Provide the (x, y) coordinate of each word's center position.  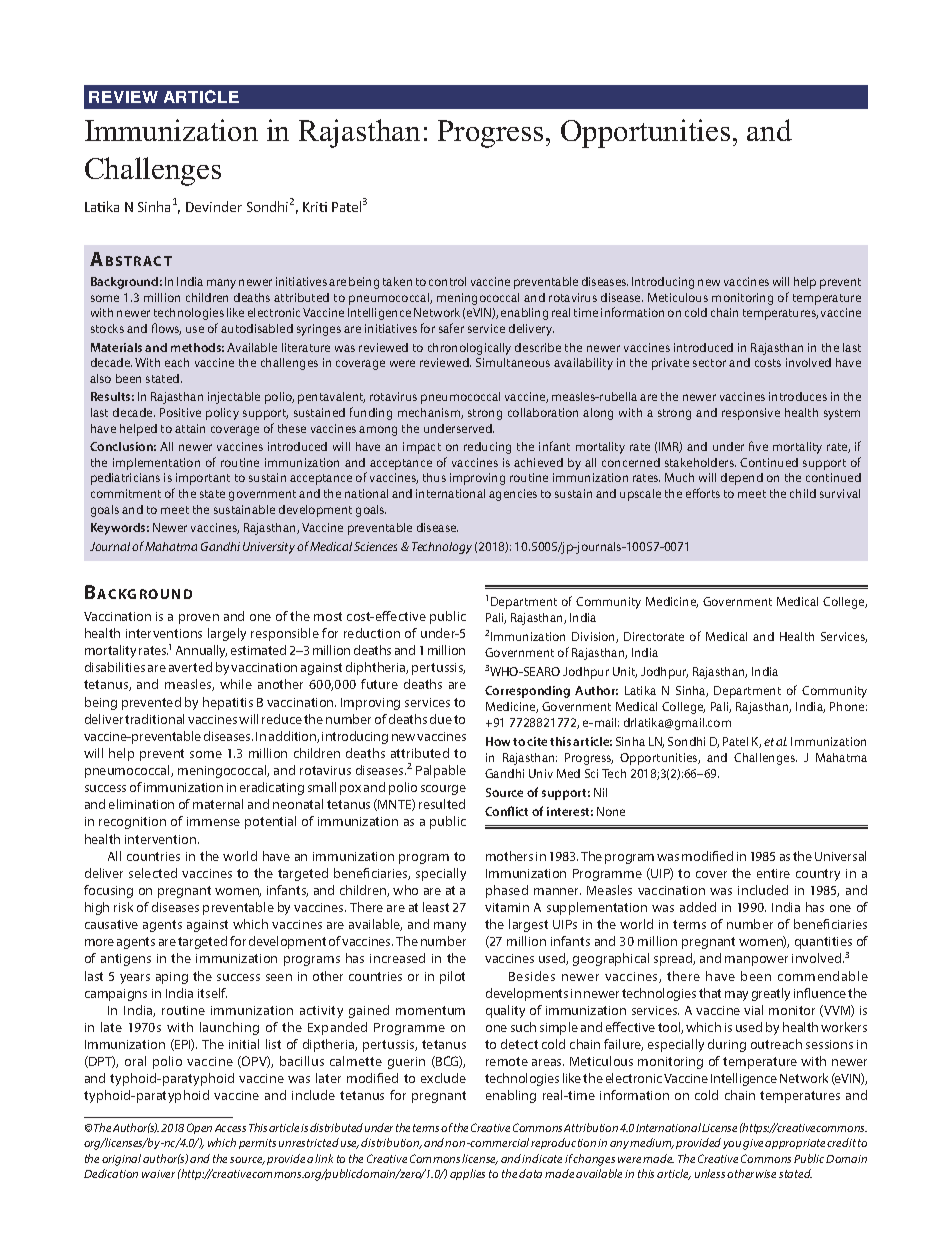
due (441, 719)
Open (199, 1128)
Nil (600, 792)
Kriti (315, 207)
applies (467, 1174)
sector (709, 363)
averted (190, 667)
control (447, 281)
